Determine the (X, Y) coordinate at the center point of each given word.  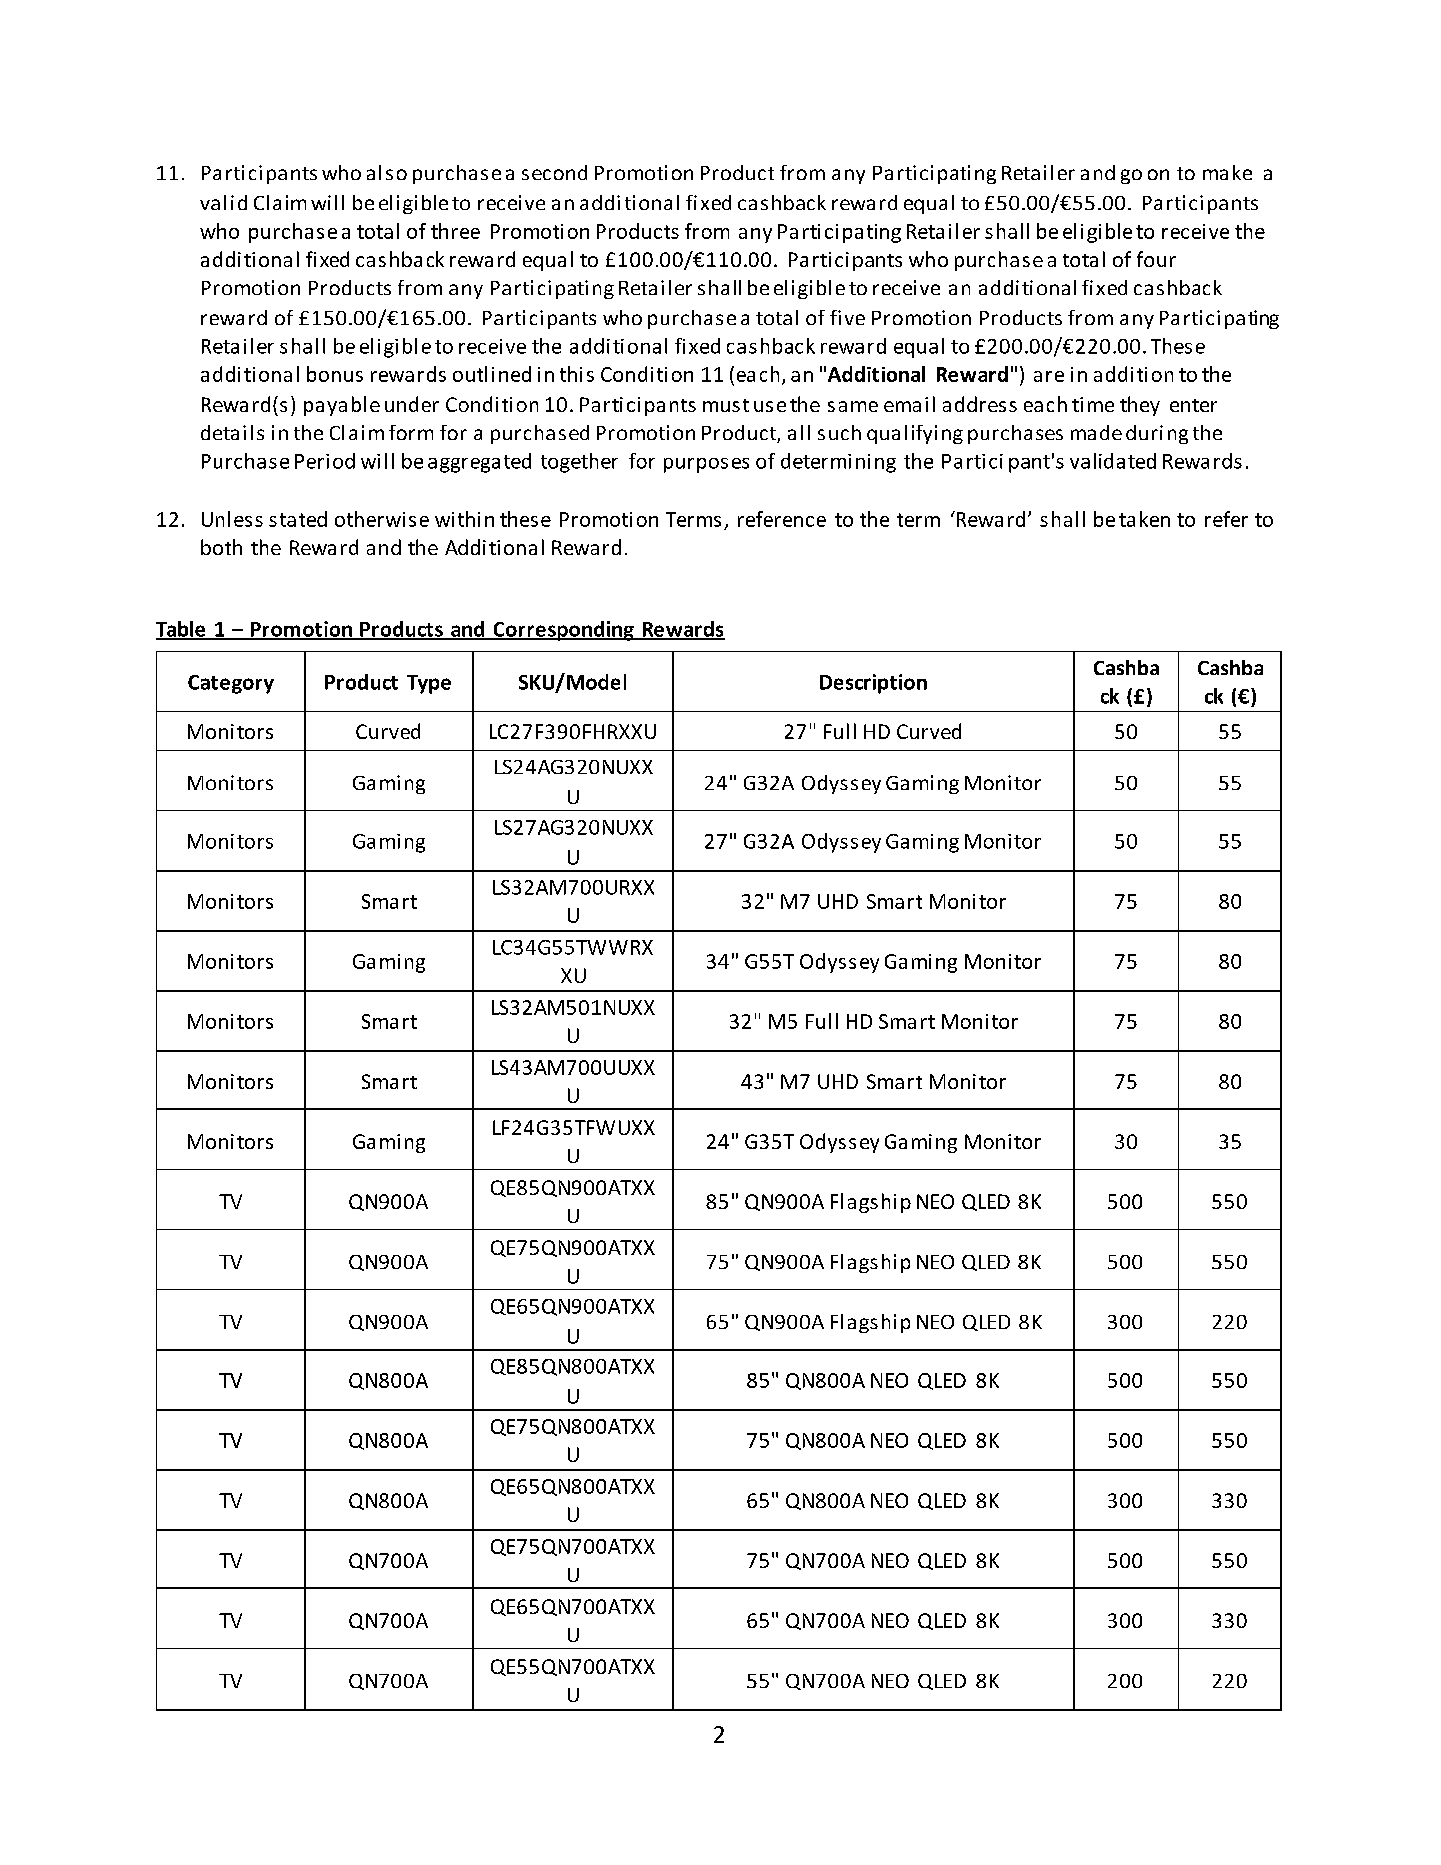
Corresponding (563, 631)
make (1227, 172)
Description (873, 684)
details (232, 432)
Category (231, 684)
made (1096, 432)
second (554, 172)
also (387, 172)
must (726, 405)
